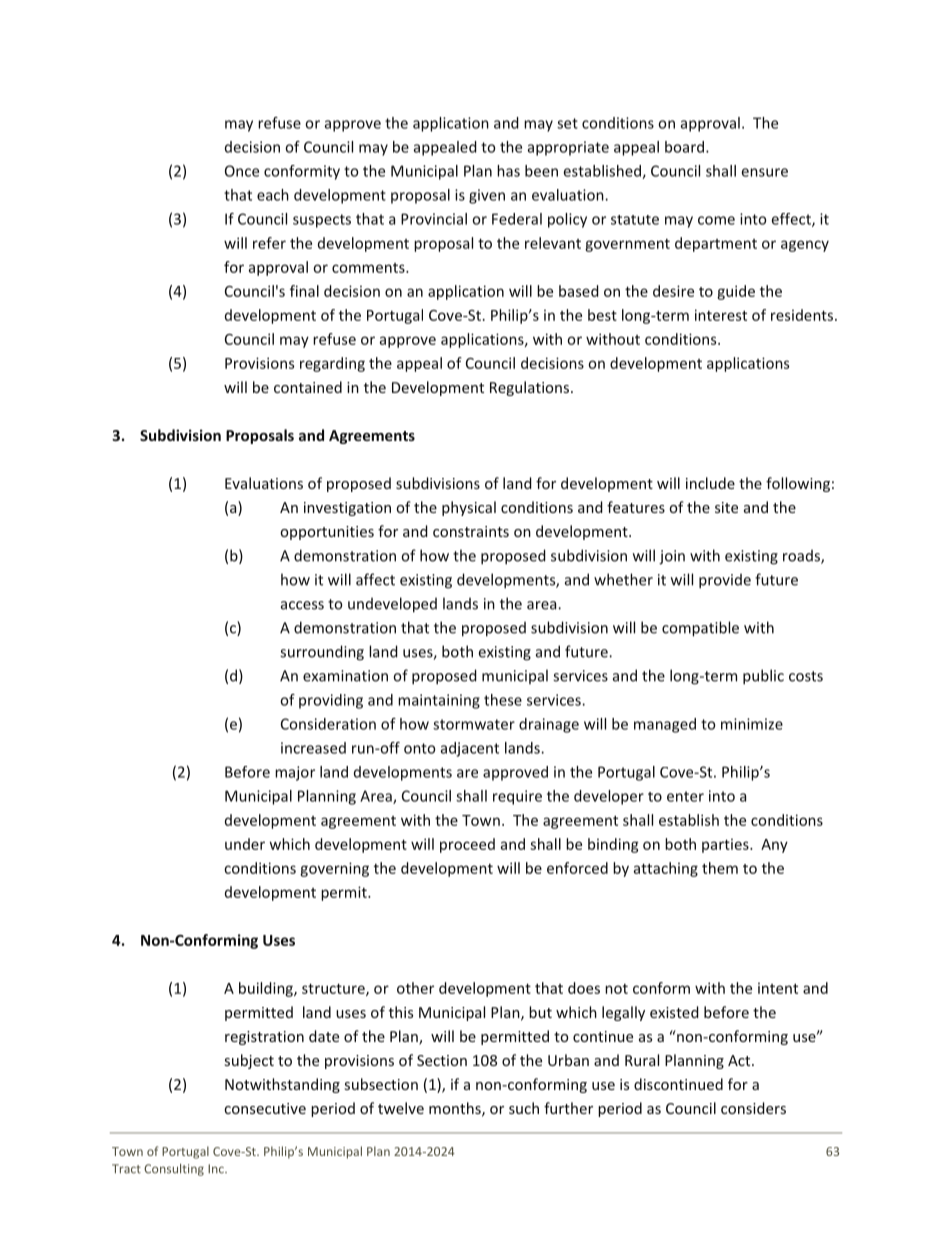 The image size is (952, 1233). Describe the element at coordinates (242, 171) in the image. I see `Once` at that location.
